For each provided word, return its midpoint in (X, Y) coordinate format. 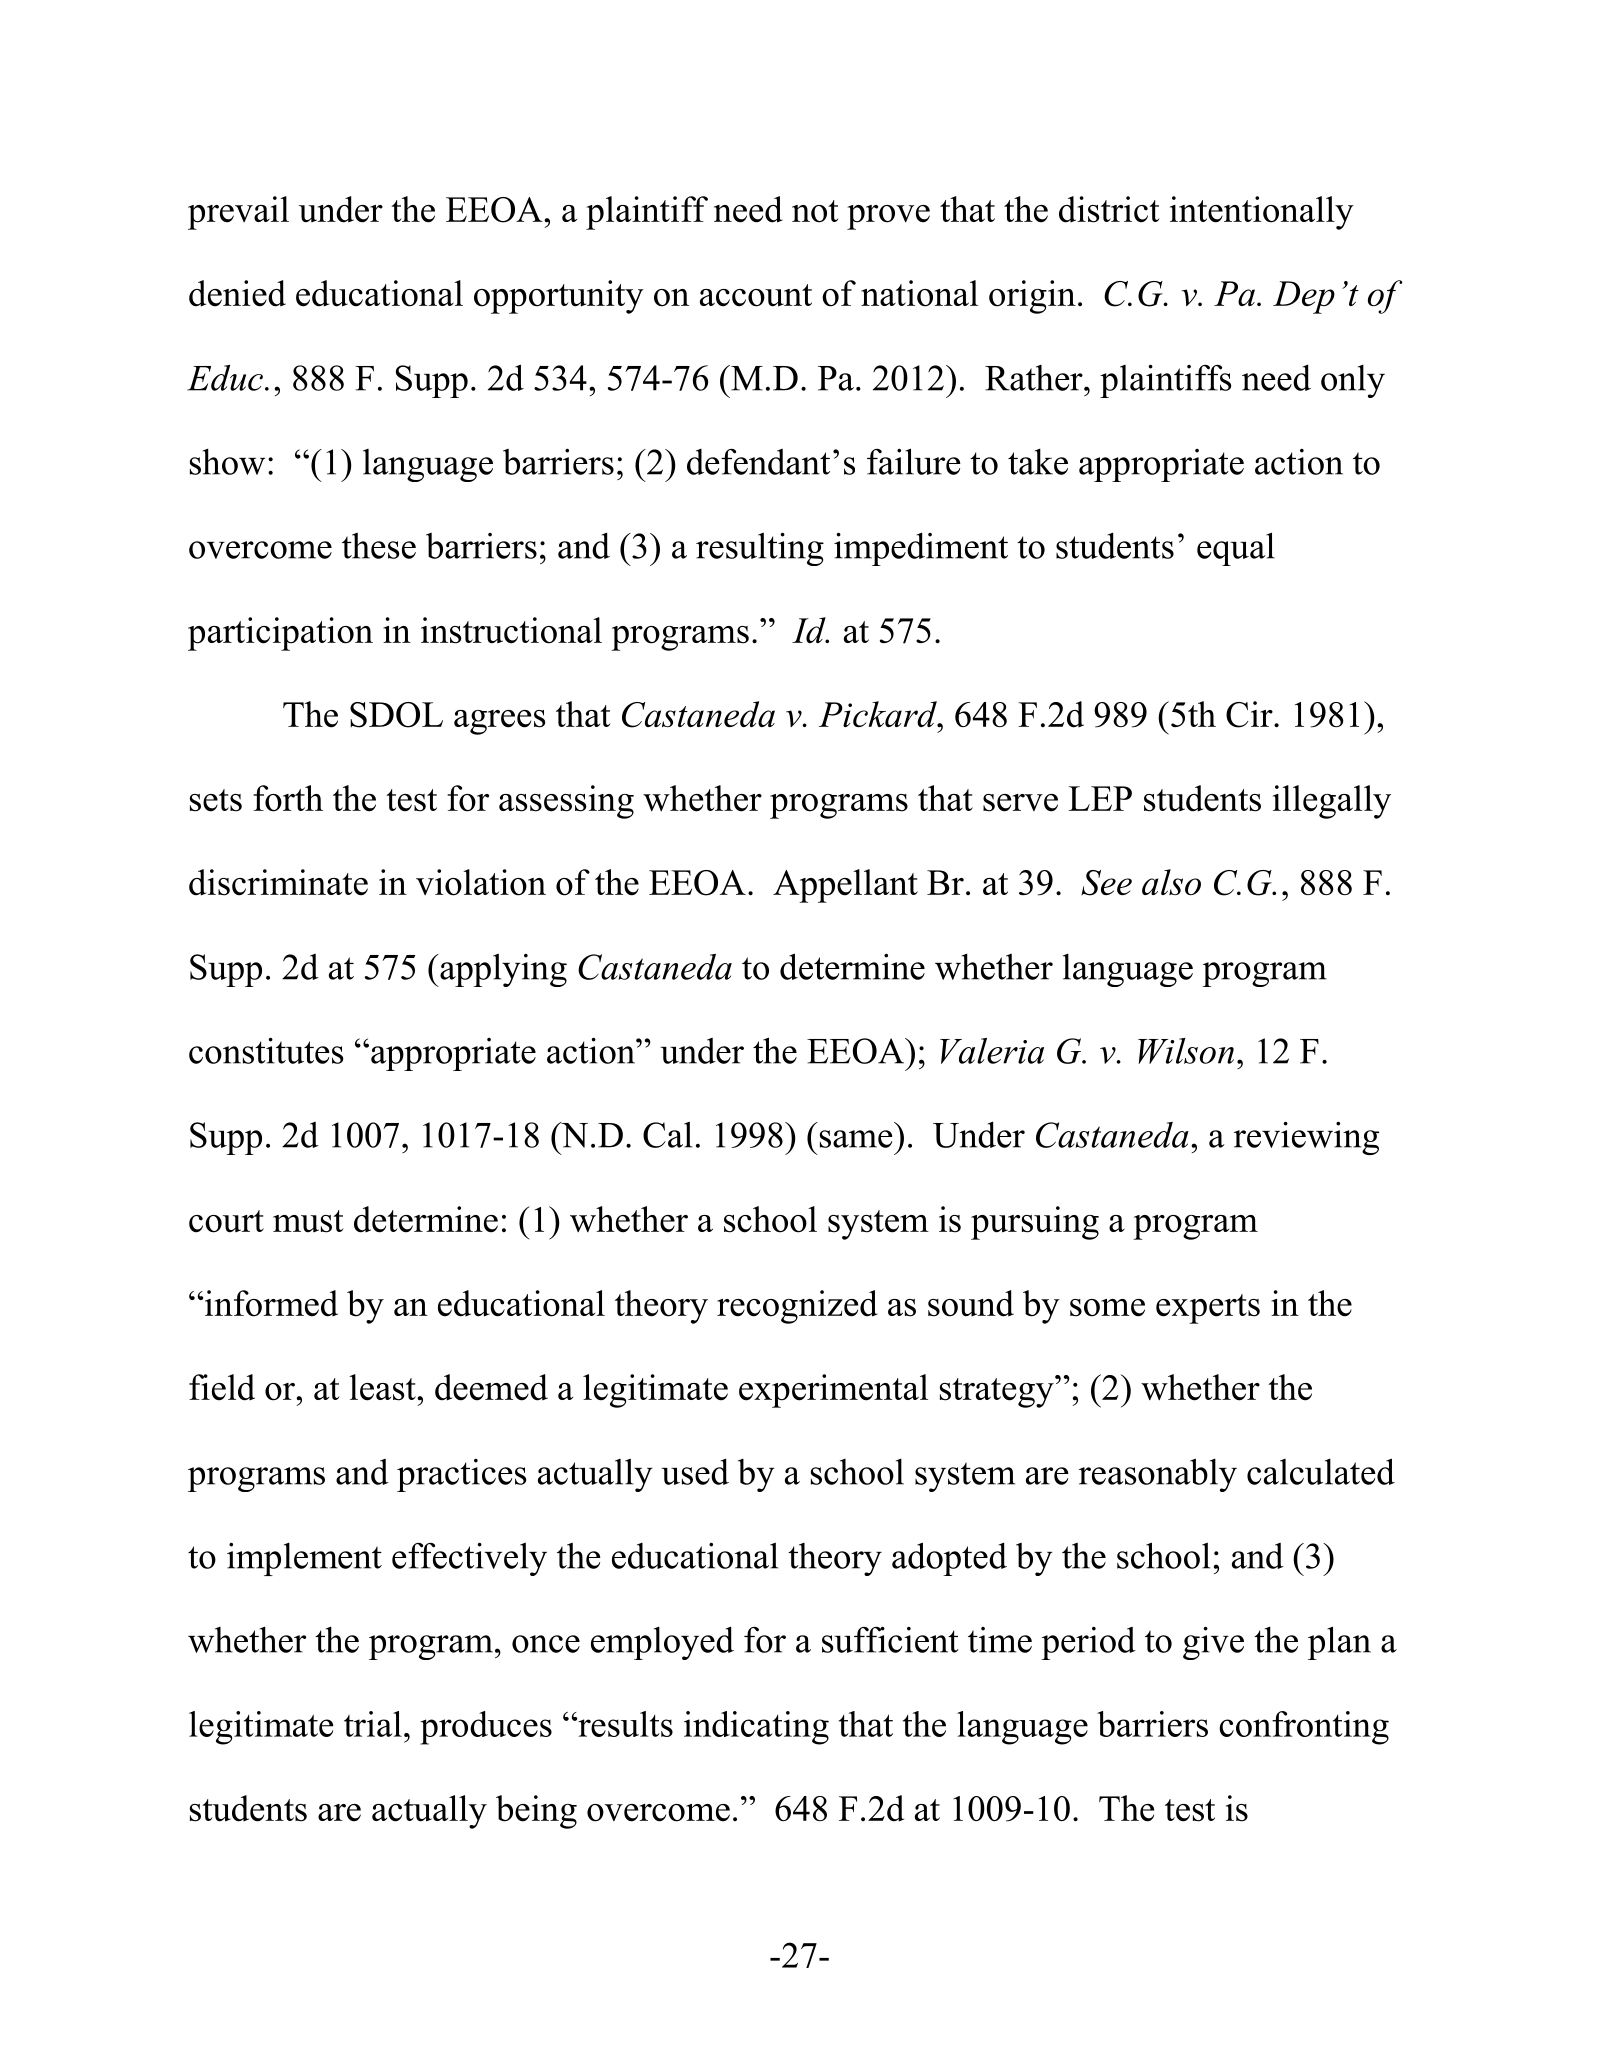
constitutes (266, 1051)
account (756, 295)
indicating (756, 1728)
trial (373, 1724)
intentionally (1262, 213)
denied (237, 293)
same (856, 1139)
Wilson (1186, 1051)
